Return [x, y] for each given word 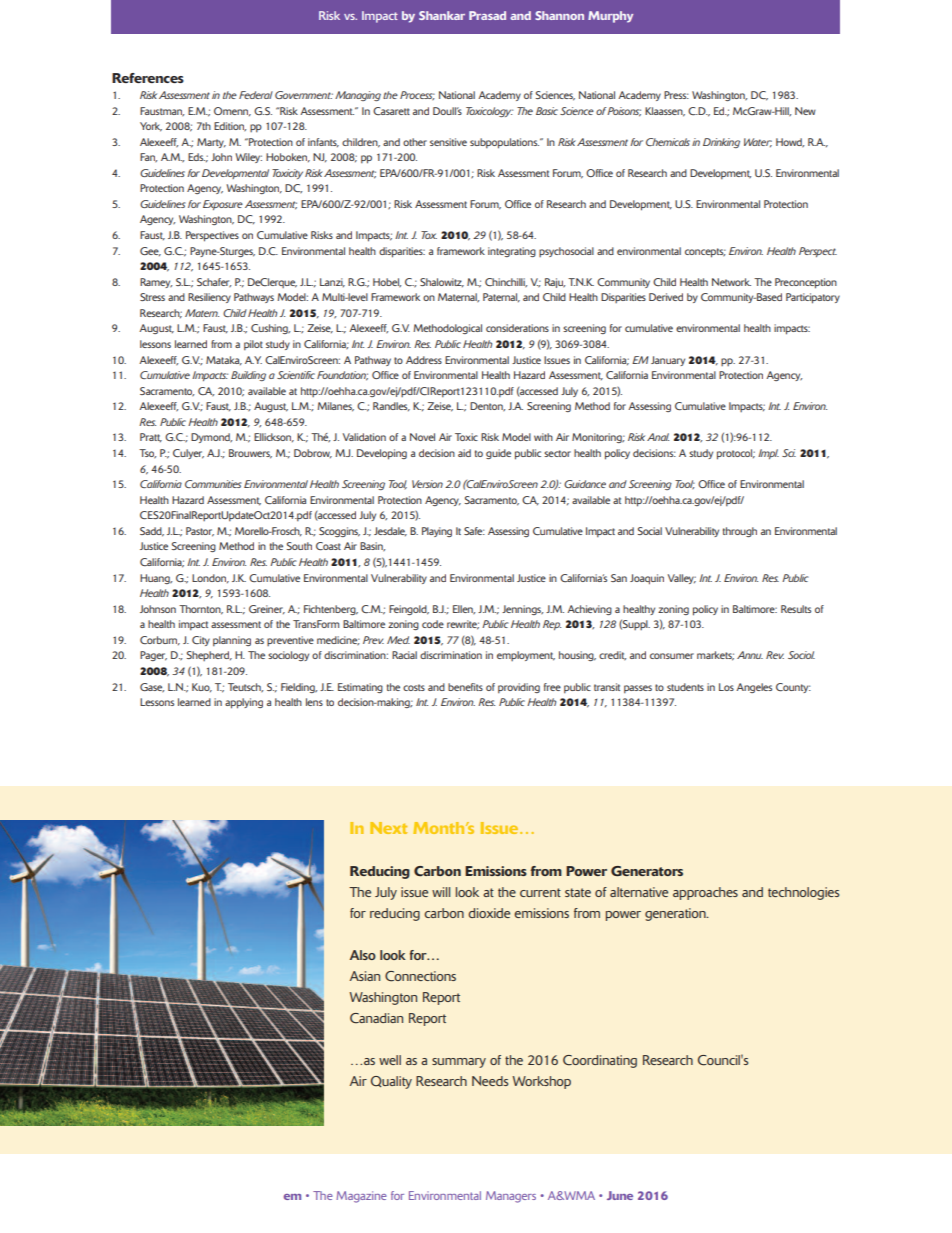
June [620, 1195]
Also [363, 955]
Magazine [361, 1197]
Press [676, 95]
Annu [750, 655]
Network [731, 282]
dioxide [489, 913]
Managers [511, 1197]
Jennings [522, 610]
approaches [705, 893]
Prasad [487, 15]
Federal [256, 95]
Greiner [267, 609]
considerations [517, 328]
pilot [253, 345]
